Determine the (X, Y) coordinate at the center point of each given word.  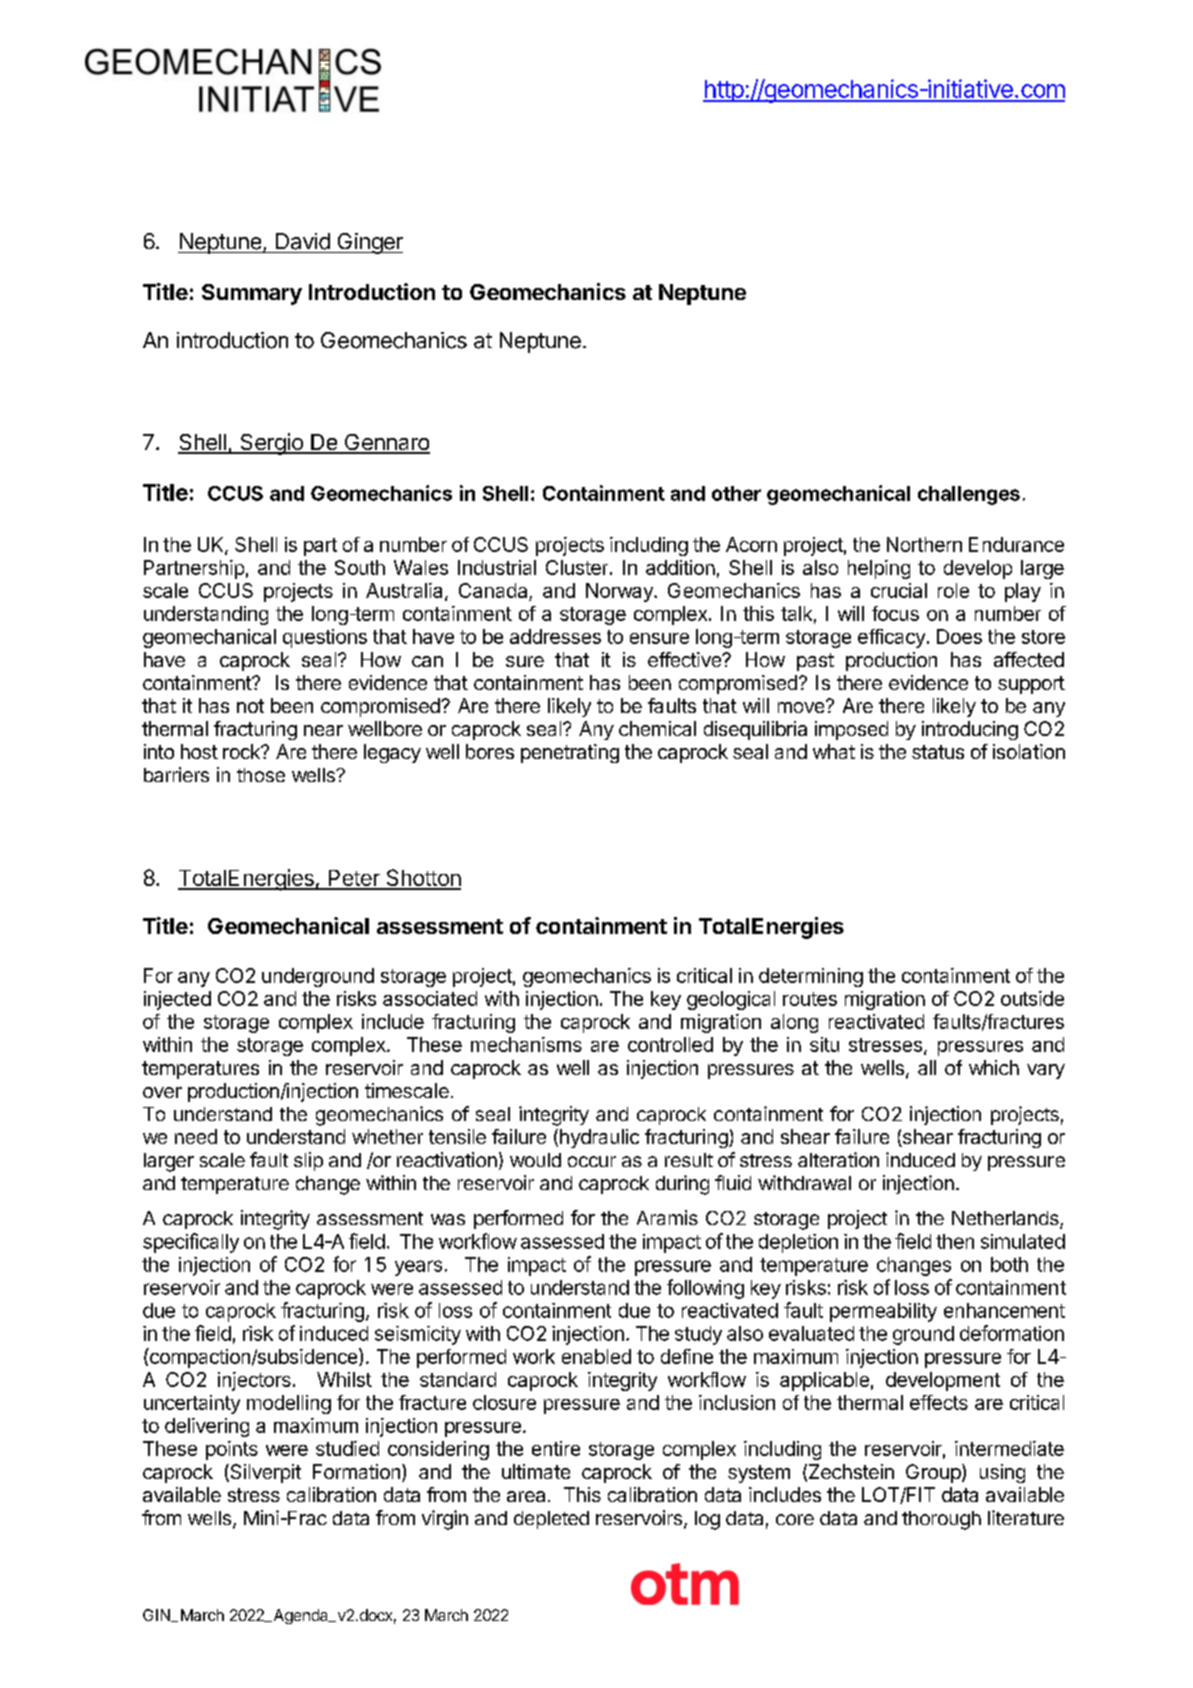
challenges (969, 495)
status (938, 752)
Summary (252, 294)
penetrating (570, 753)
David (303, 241)
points (232, 1450)
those (261, 775)
